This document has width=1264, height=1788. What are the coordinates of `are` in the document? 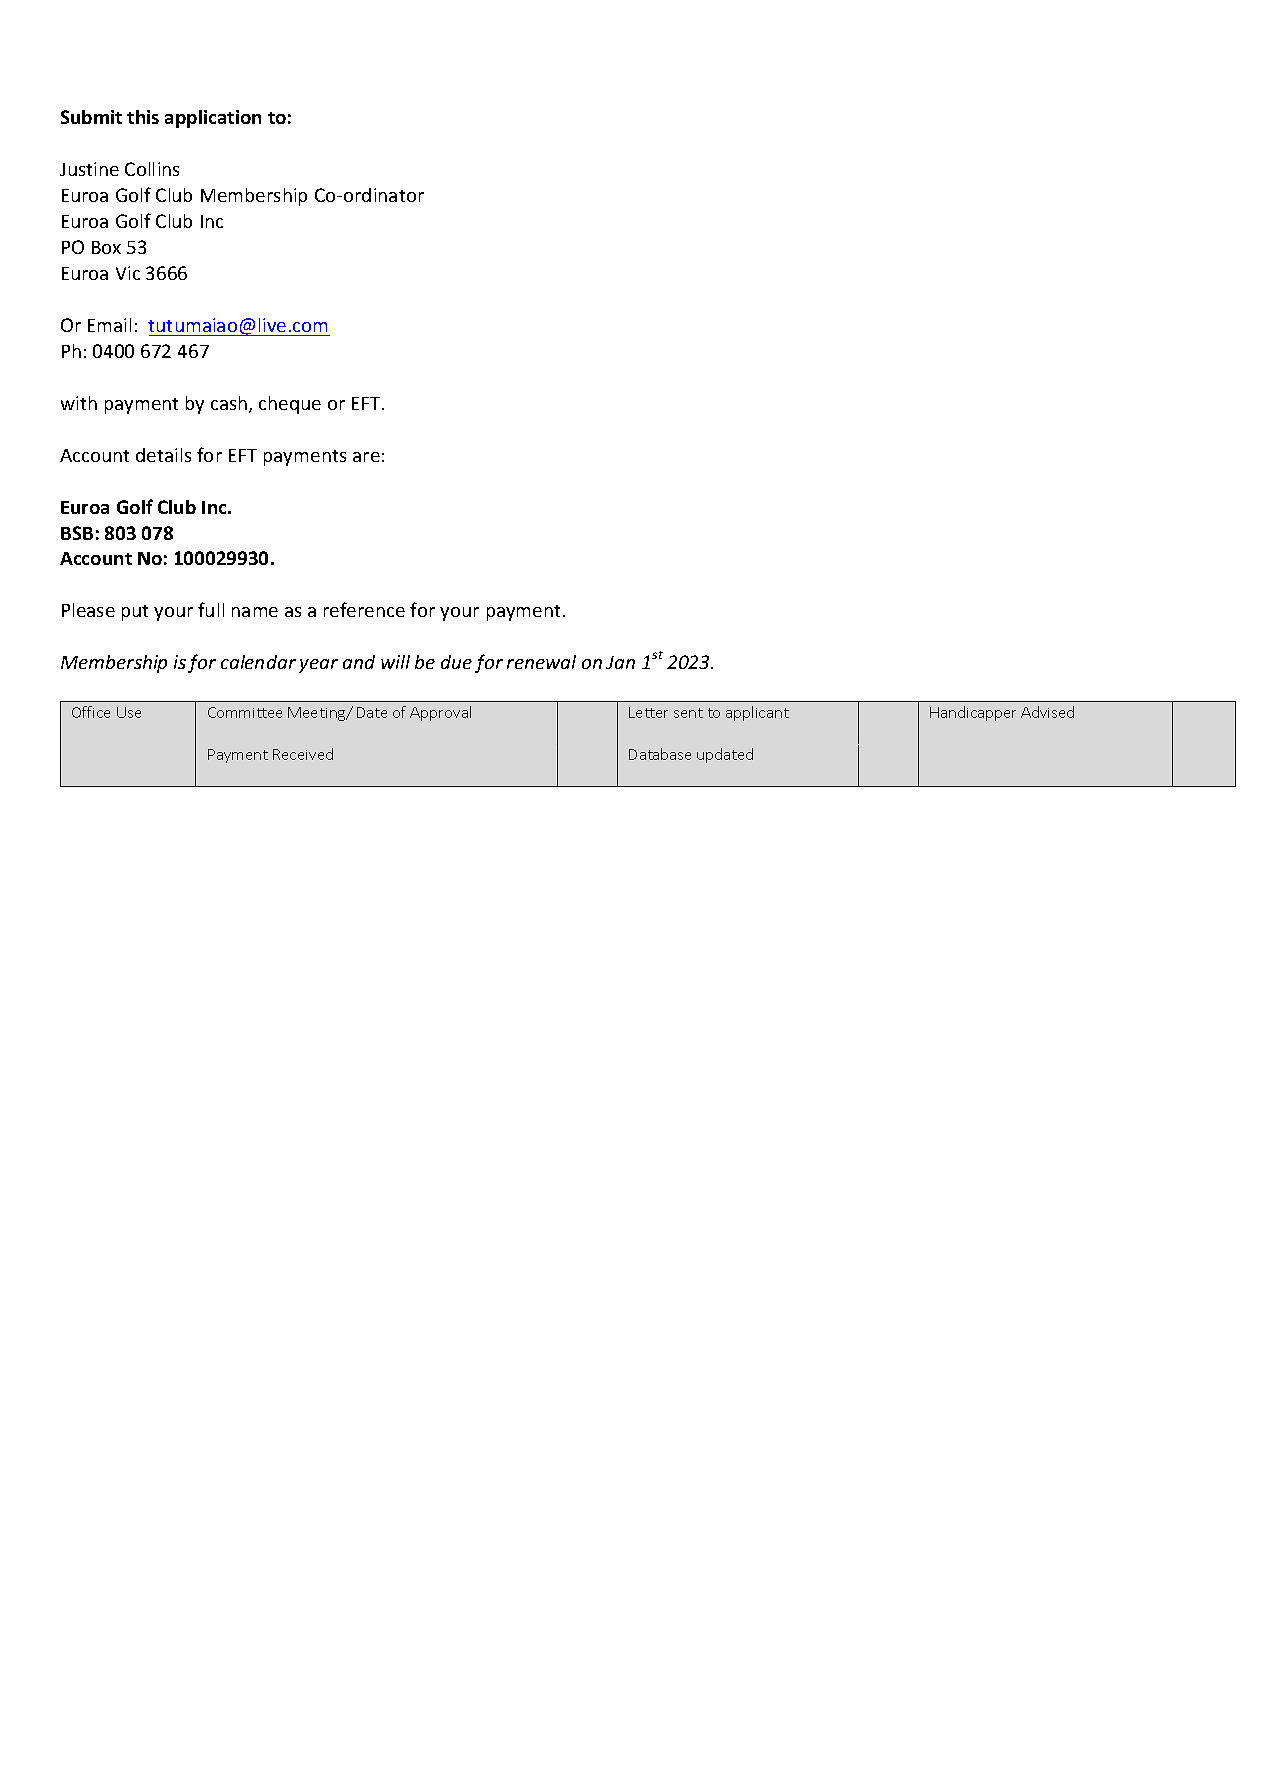 It's located at (366, 457).
